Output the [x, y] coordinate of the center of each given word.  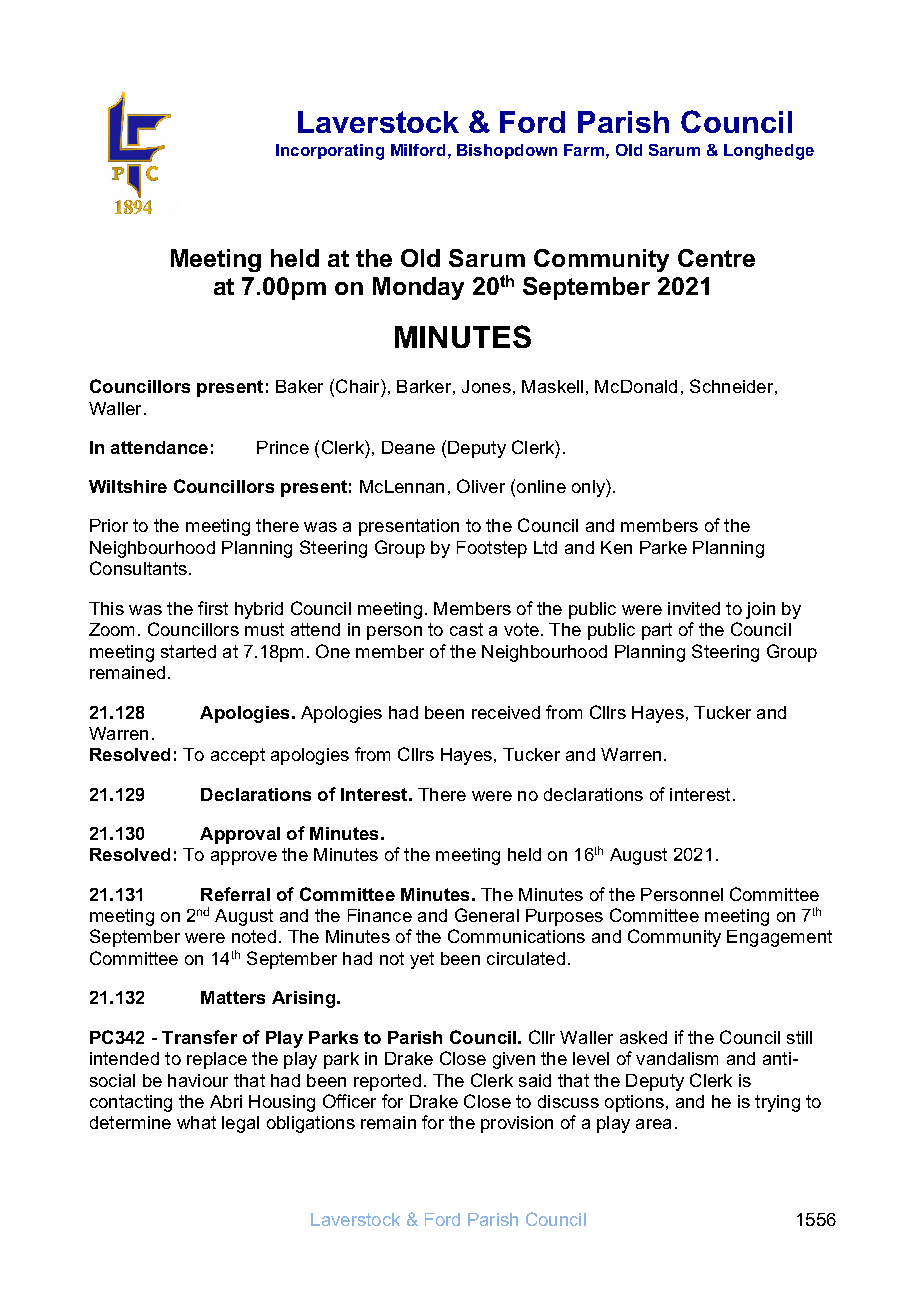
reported [387, 1082]
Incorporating [330, 152]
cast [466, 629]
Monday [418, 288]
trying [777, 1103]
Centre [716, 258]
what [196, 1122]
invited [694, 608]
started [188, 651]
